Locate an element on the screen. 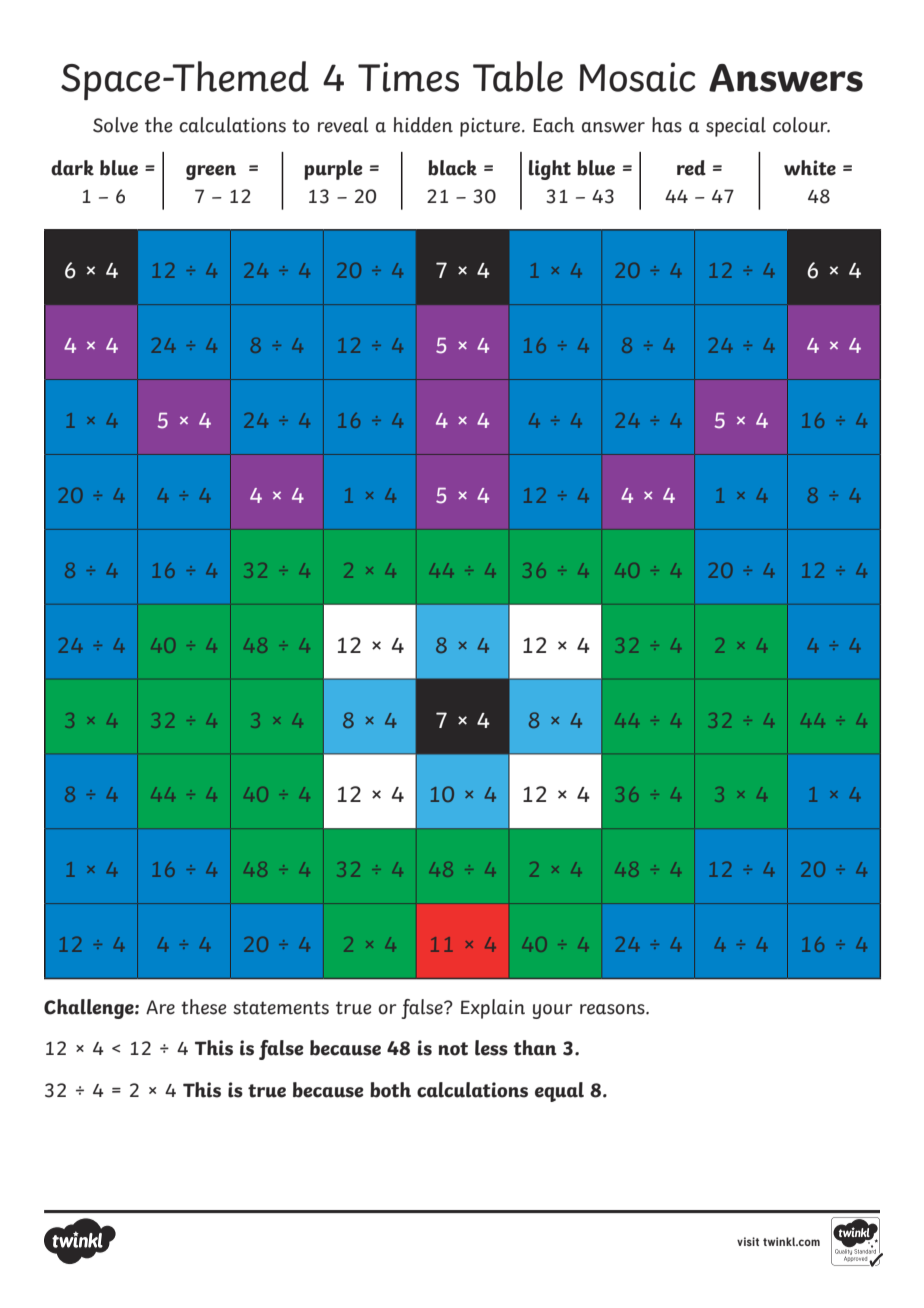  hidden is located at coordinates (423, 125).
